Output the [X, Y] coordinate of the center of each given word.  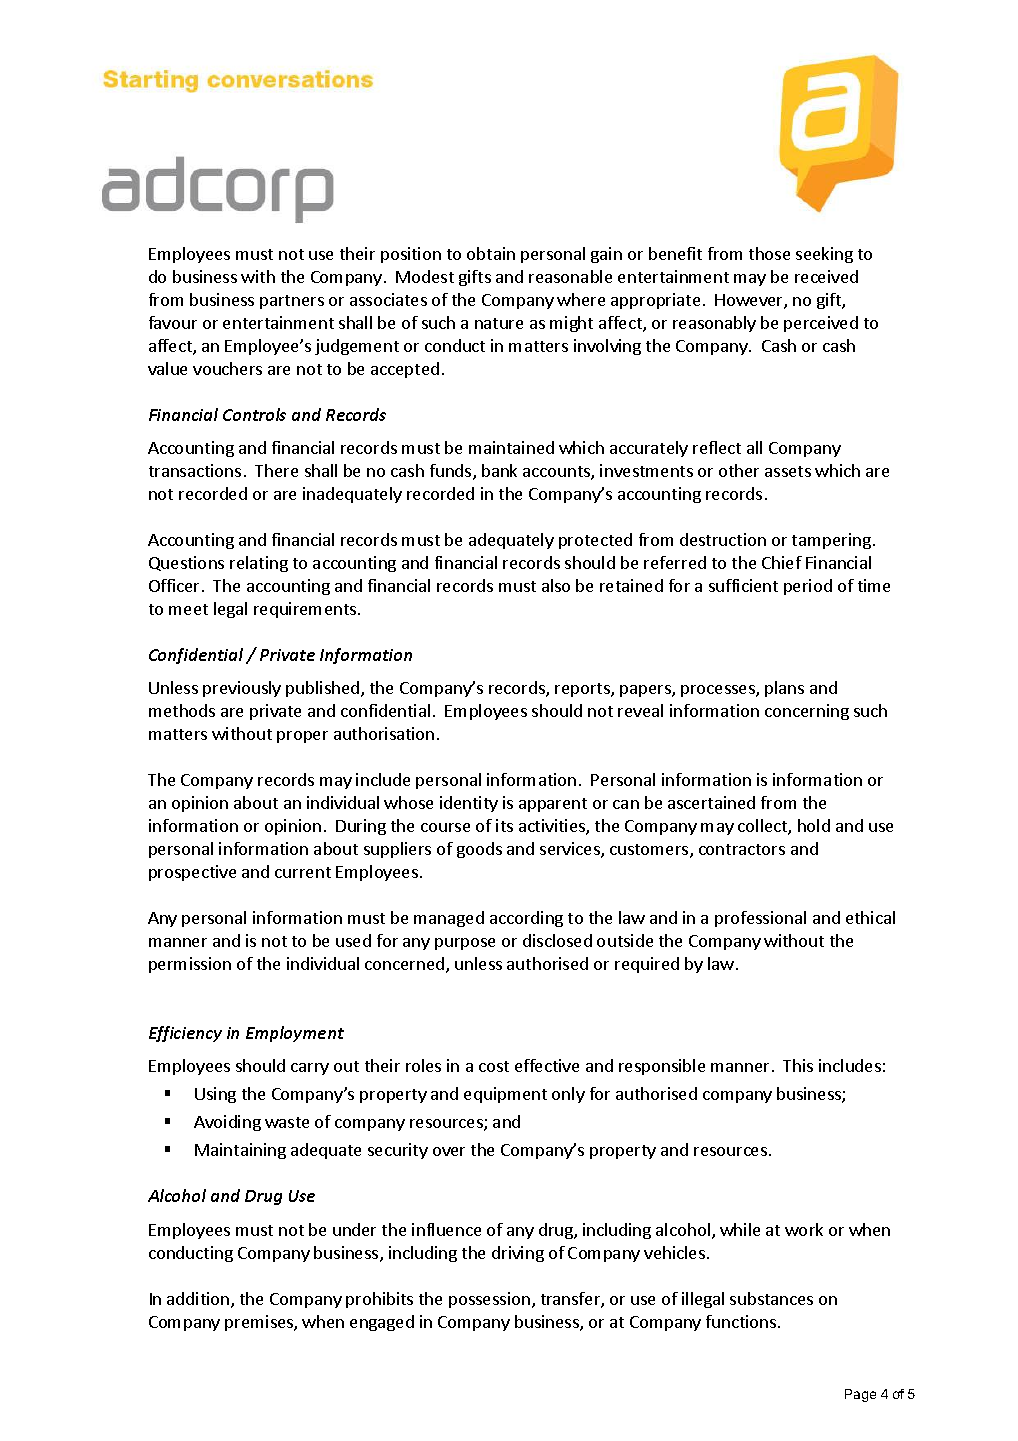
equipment [505, 1095]
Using [215, 1095]
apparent [553, 805]
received [826, 276]
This [798, 1065]
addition [199, 1300]
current [303, 872]
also [556, 585]
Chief [782, 562]
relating [259, 564]
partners [292, 302]
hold [814, 825]
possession [489, 1300]
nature [499, 323]
